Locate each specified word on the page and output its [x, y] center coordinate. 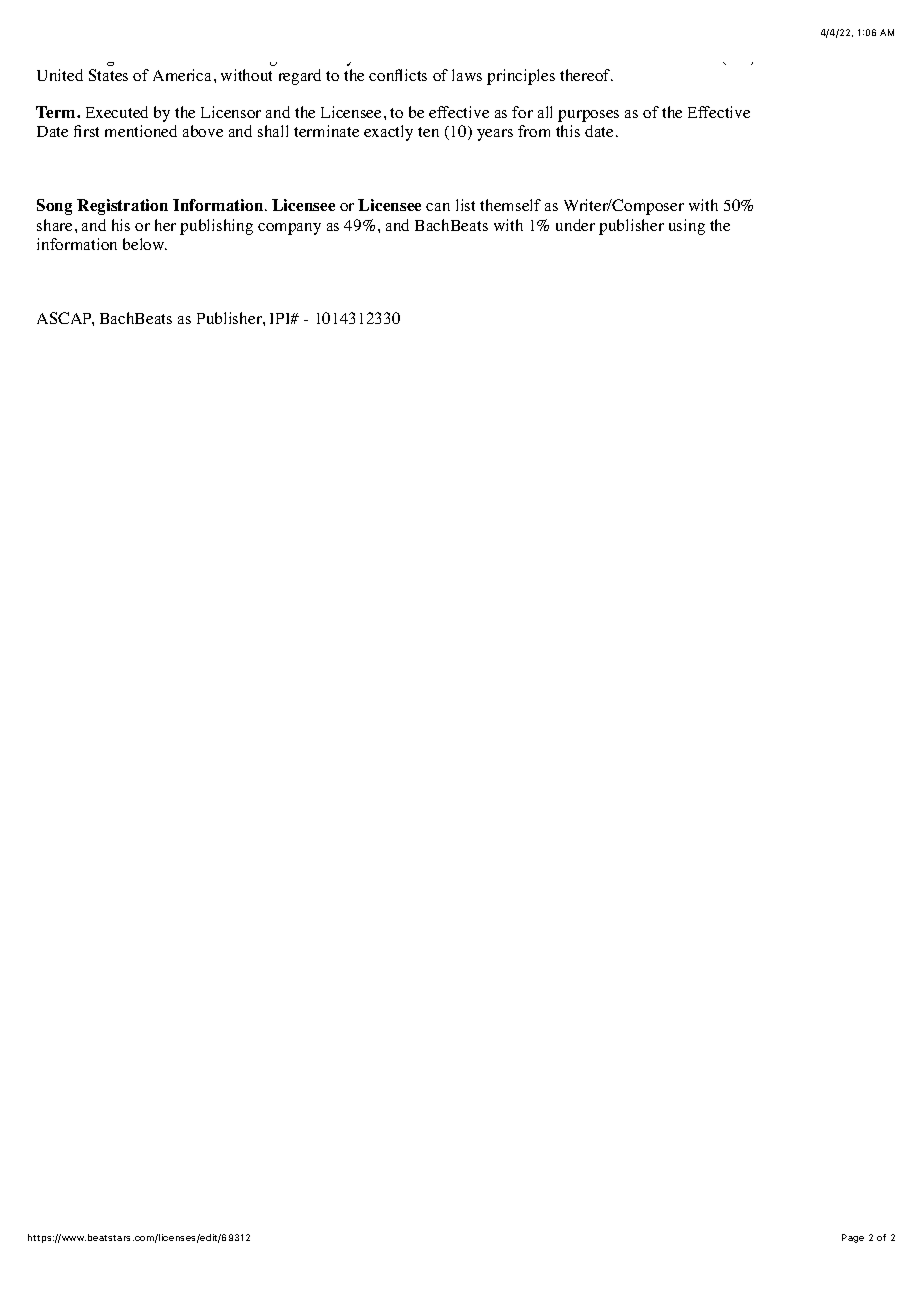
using [687, 227]
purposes [588, 116]
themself [510, 205]
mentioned [141, 131]
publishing [216, 227]
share [54, 225]
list [465, 205]
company [289, 229]
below [145, 244]
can [438, 207]
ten [428, 132]
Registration [122, 207]
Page [853, 1238]
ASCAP [65, 319]
